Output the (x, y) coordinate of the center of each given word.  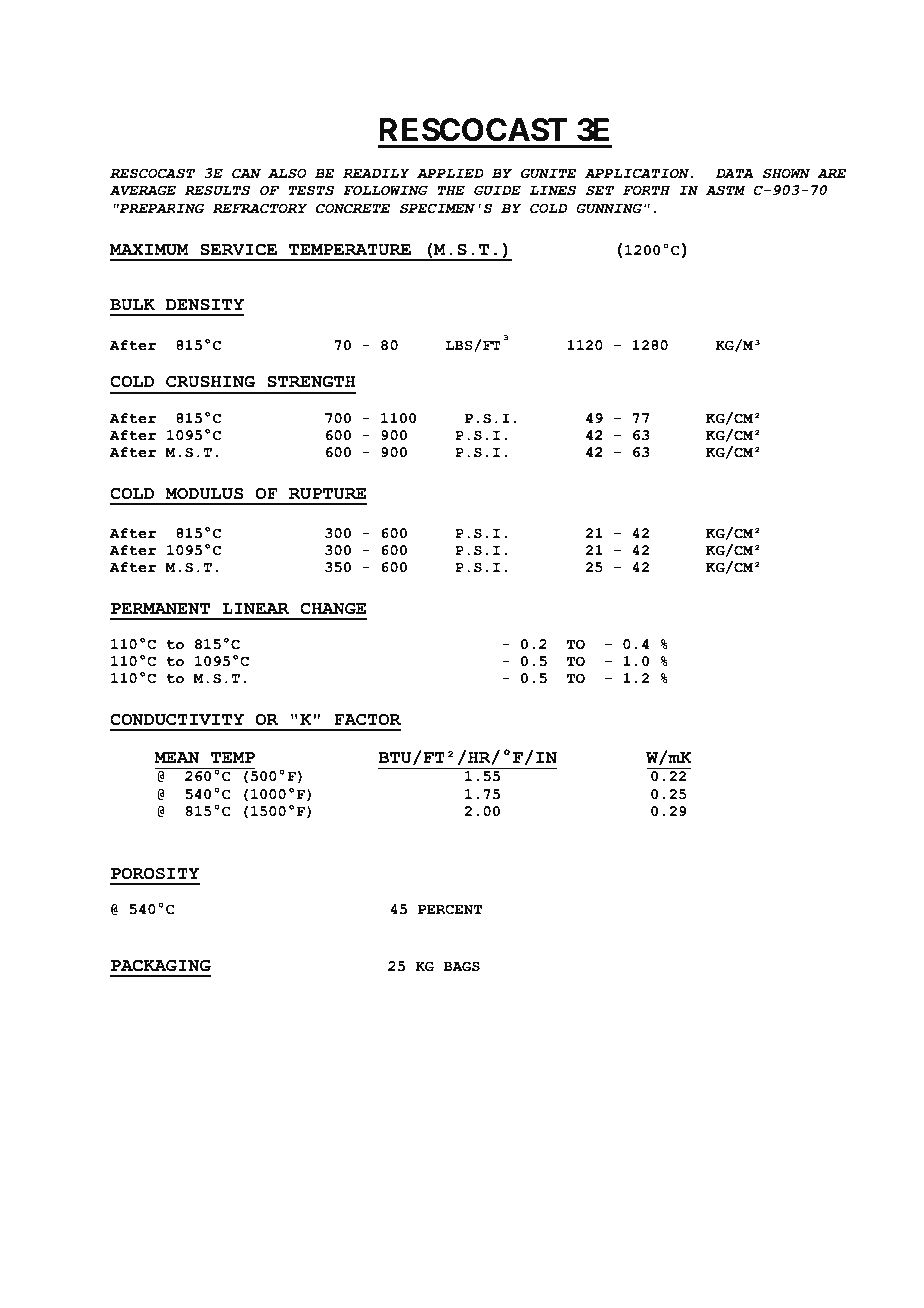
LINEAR (255, 608)
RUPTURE (327, 494)
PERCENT (450, 909)
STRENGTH (311, 381)
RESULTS (217, 190)
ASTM (726, 190)
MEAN (176, 757)
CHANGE (333, 608)
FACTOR (367, 719)
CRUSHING (210, 381)
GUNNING (609, 208)
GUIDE (497, 190)
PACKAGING (161, 965)
